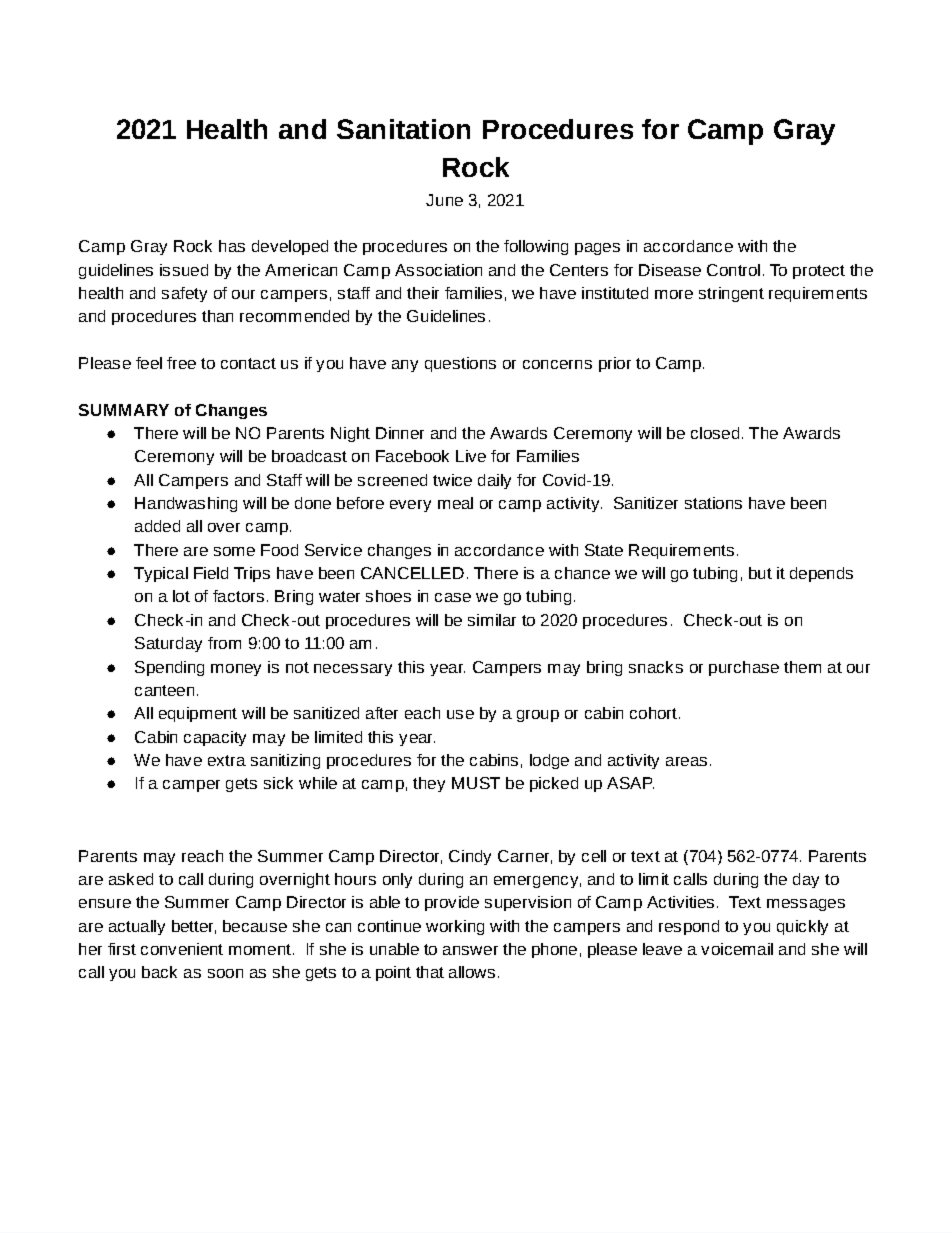  What do you see at coordinates (403, 129) in the screenshot?
I see `Sanitation` at bounding box center [403, 129].
